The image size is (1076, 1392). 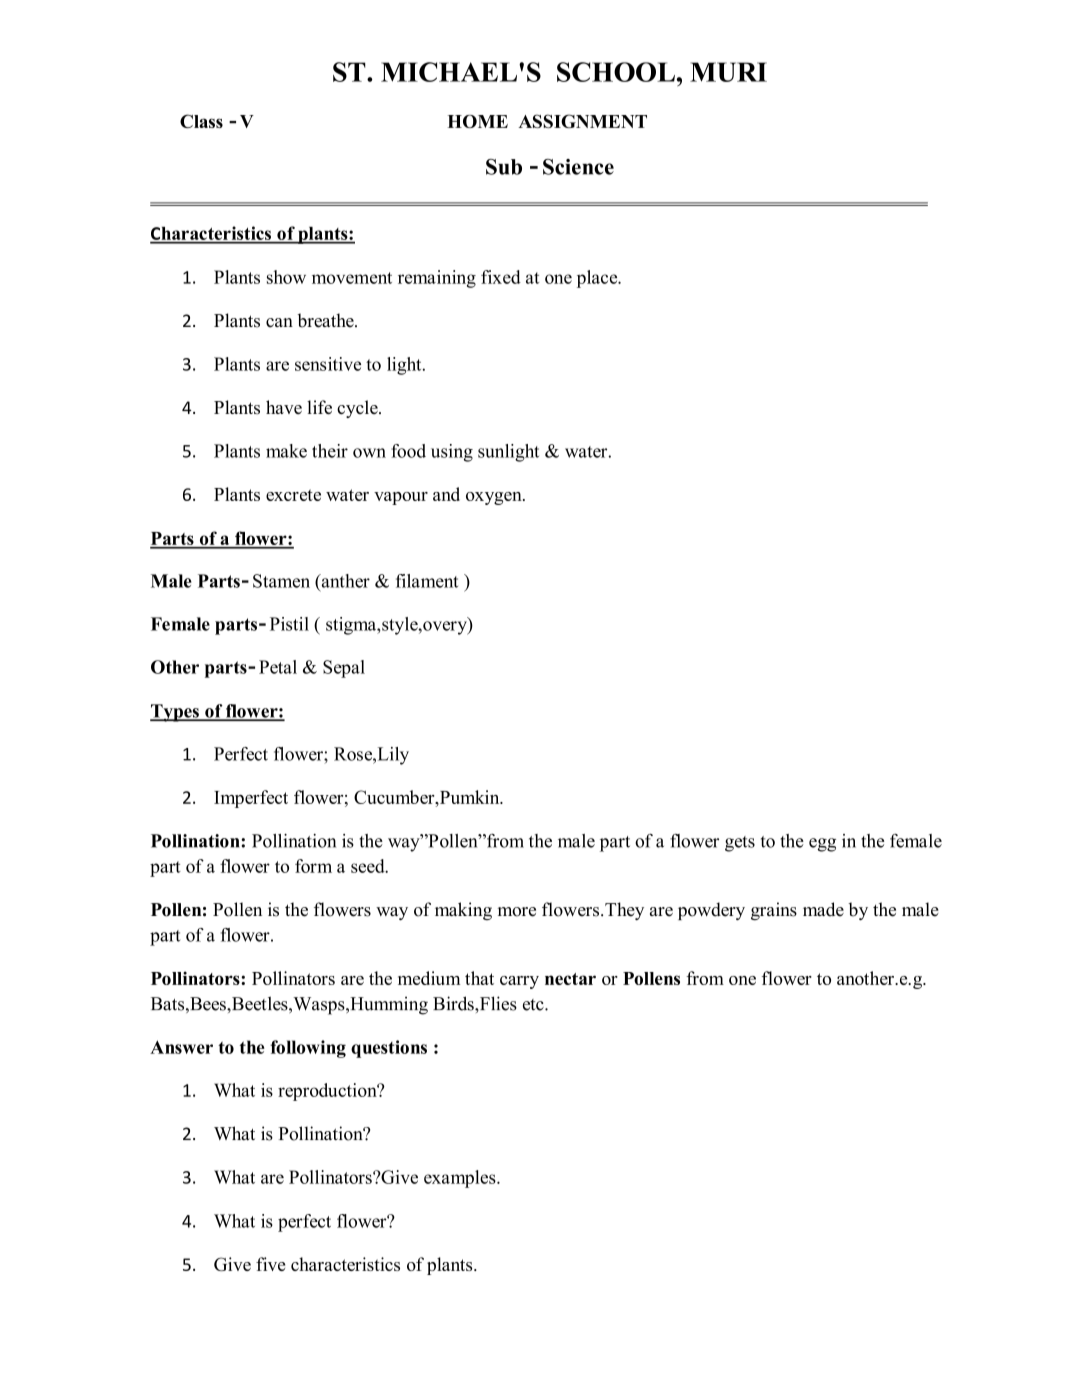 I want to click on filament, so click(x=427, y=581).
